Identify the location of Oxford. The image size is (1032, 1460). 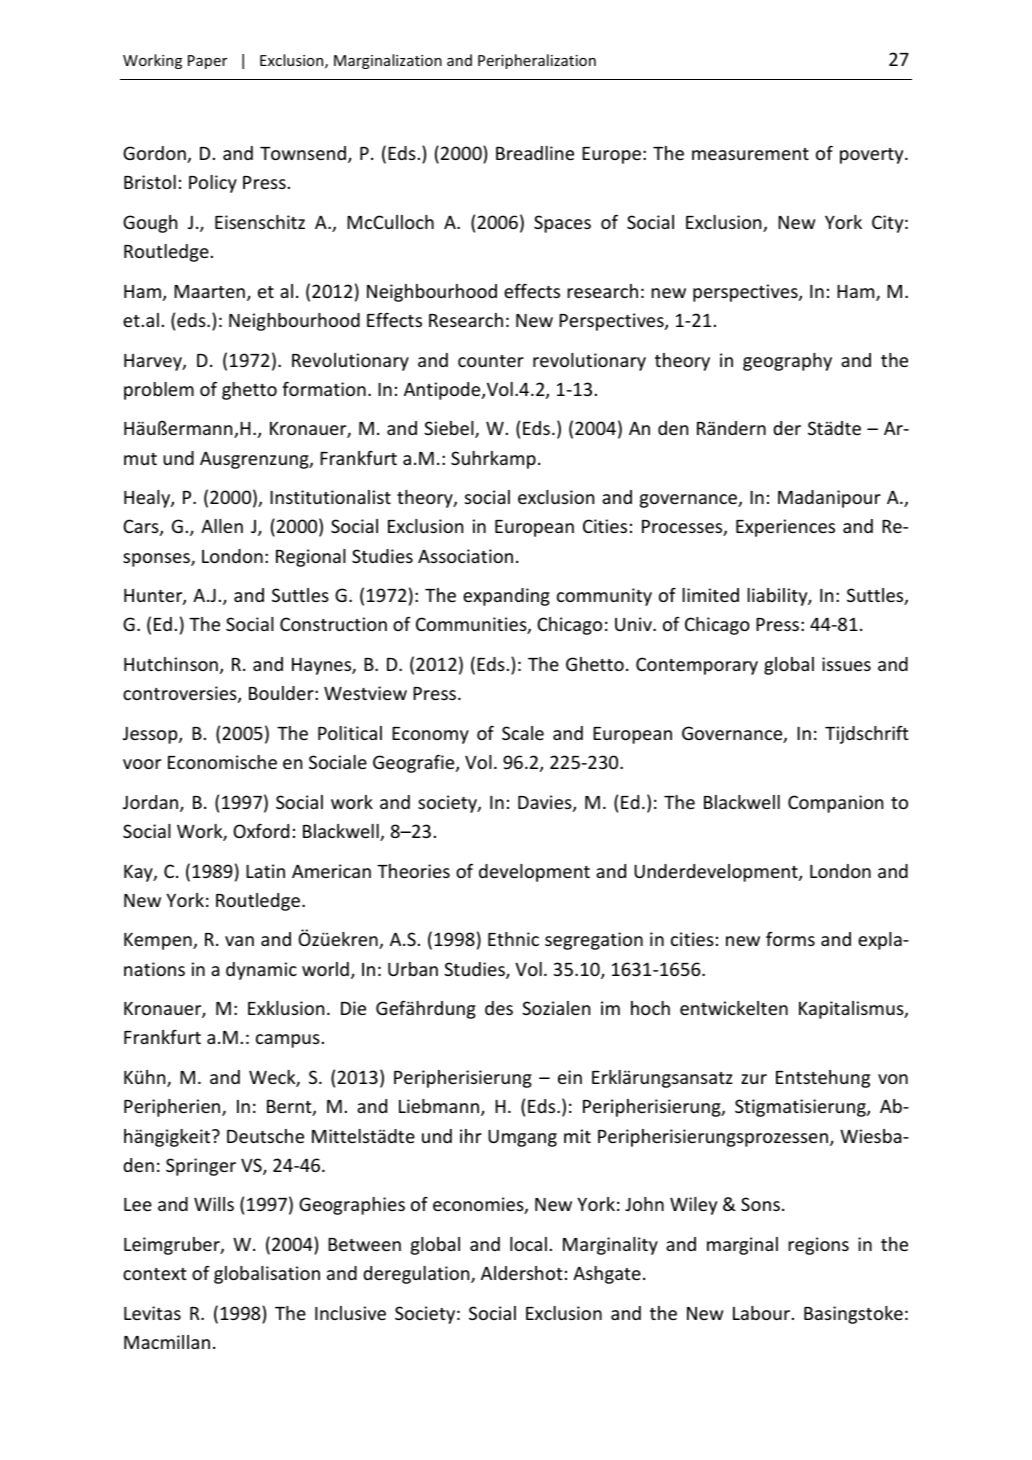
(261, 830).
